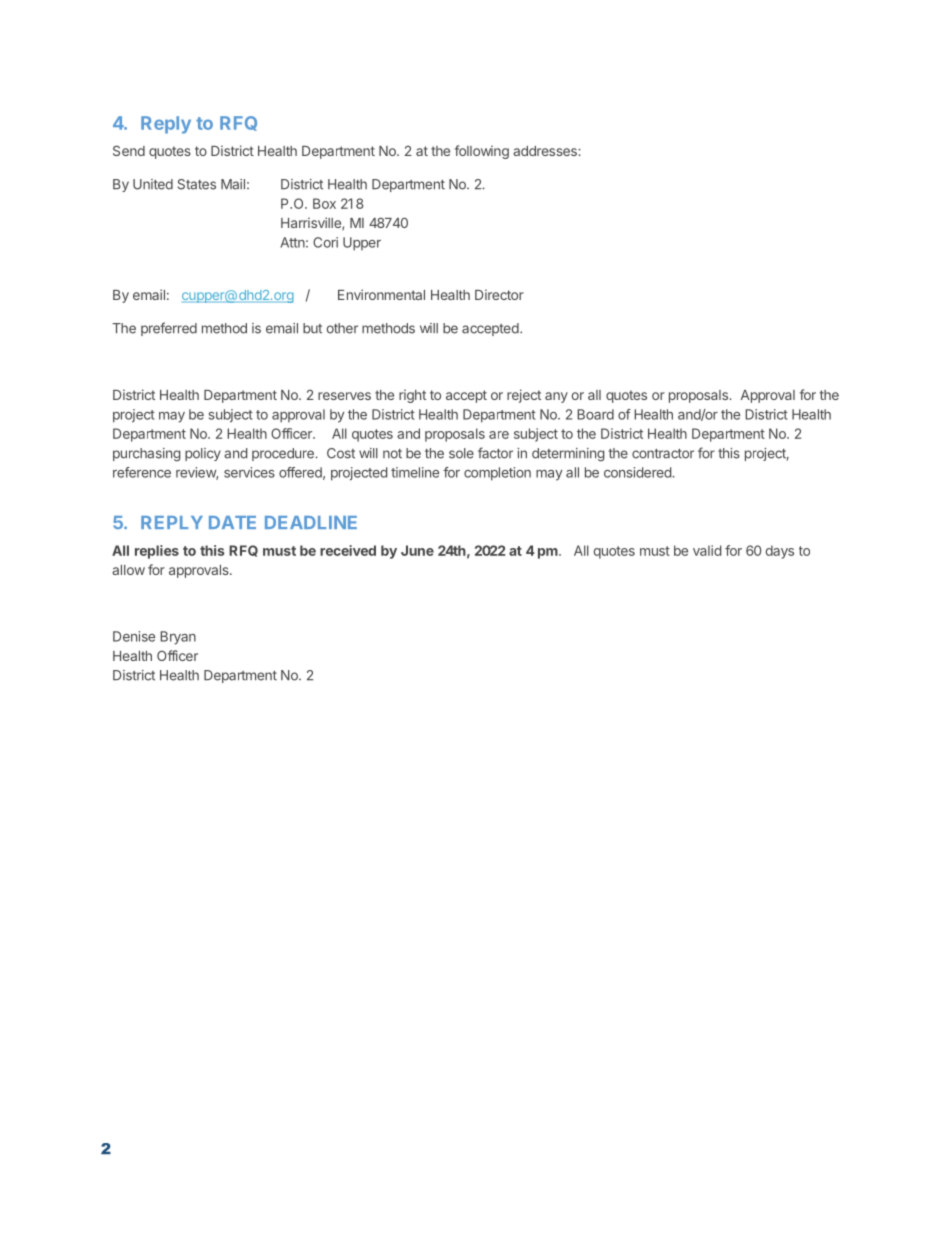  What do you see at coordinates (415, 472) in the page?
I see `timeline` at bounding box center [415, 472].
